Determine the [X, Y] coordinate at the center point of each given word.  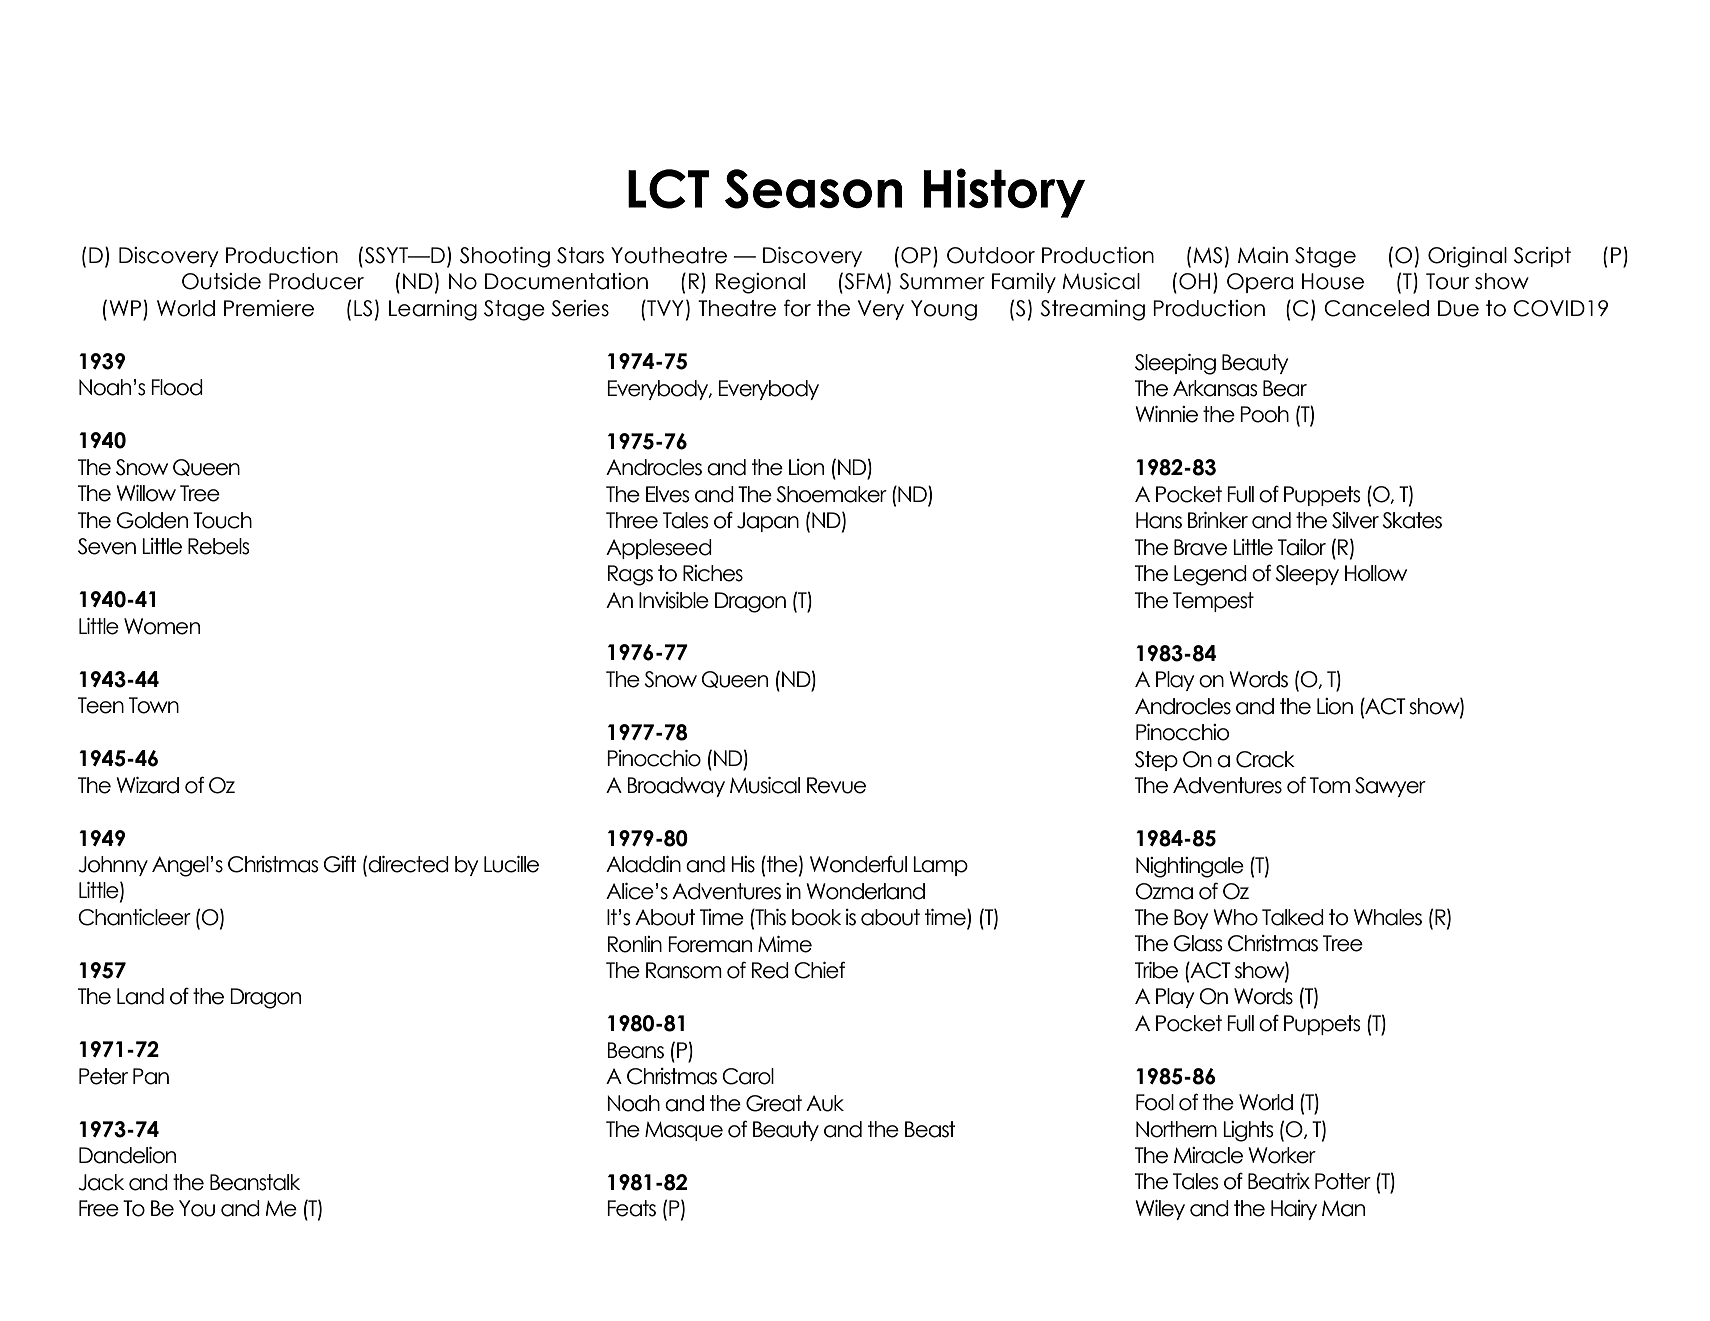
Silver [1355, 520]
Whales [1388, 917]
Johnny [113, 866]
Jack [101, 1182]
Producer [316, 281]
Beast [930, 1129]
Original [1467, 257]
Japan [768, 522]
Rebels [218, 546]
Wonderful [858, 864]
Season [813, 189]
